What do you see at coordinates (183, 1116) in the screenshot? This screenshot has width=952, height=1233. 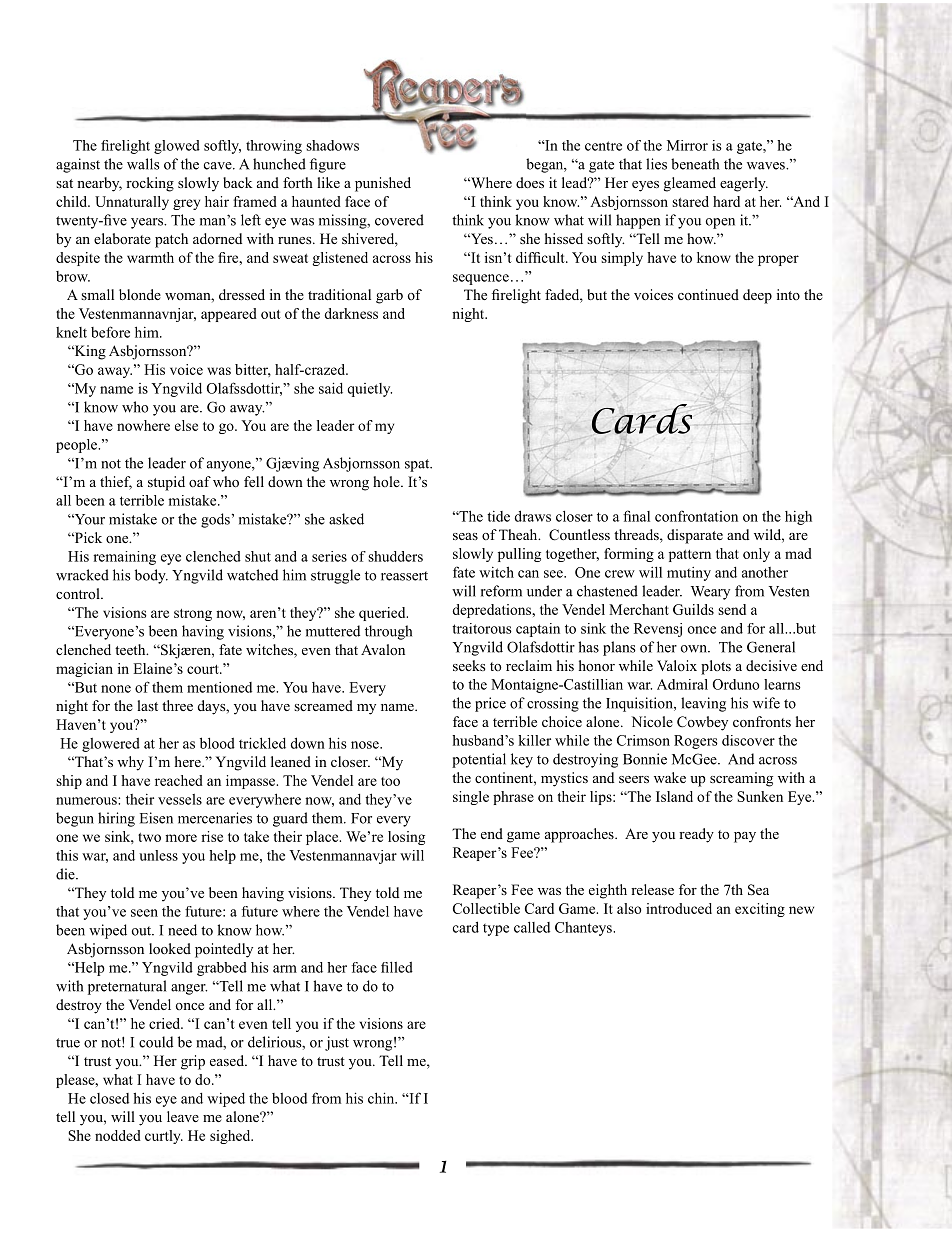 I see `leave` at bounding box center [183, 1116].
